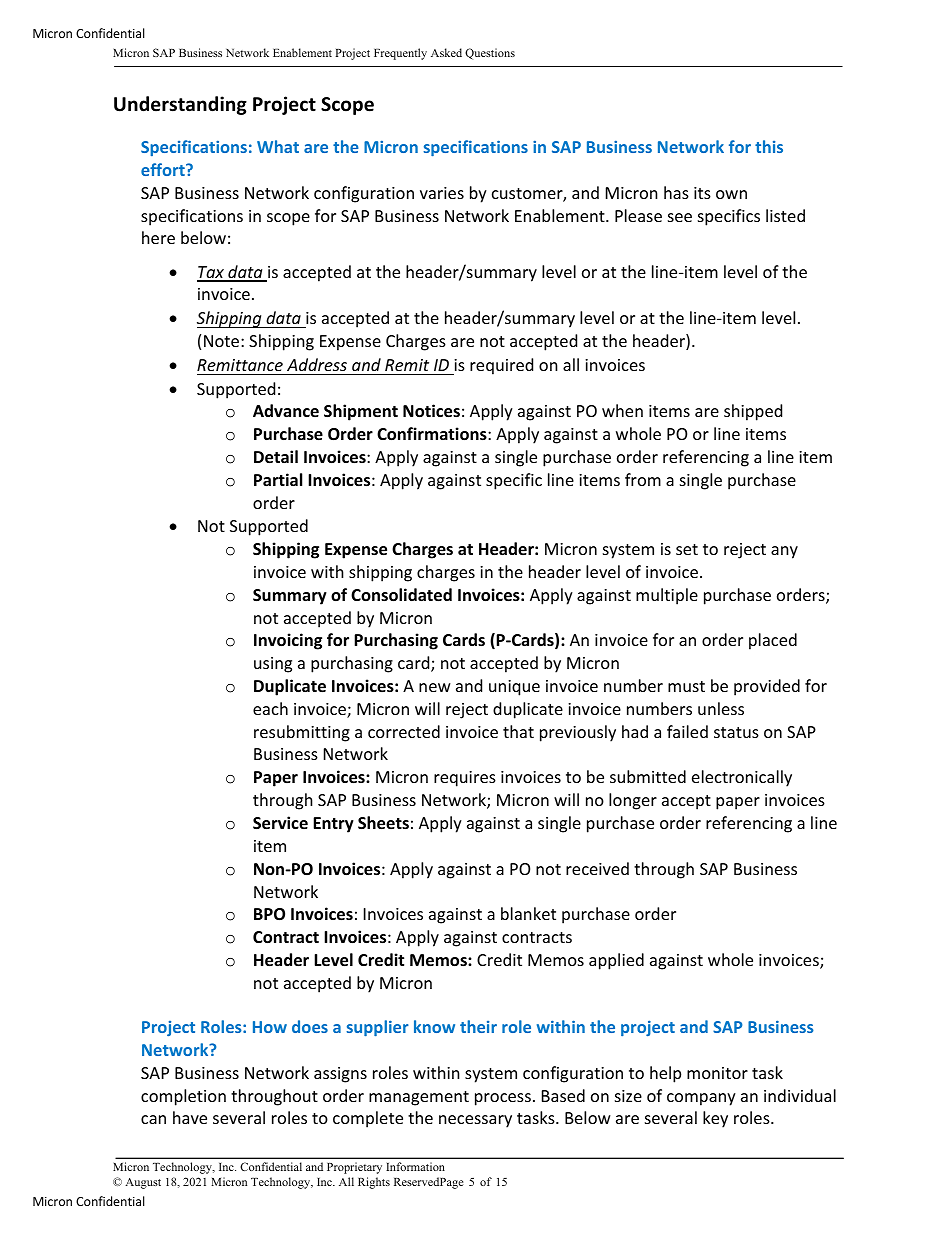 Image resolution: width=952 pixels, height=1233 pixels. I want to click on placed, so click(773, 641).
